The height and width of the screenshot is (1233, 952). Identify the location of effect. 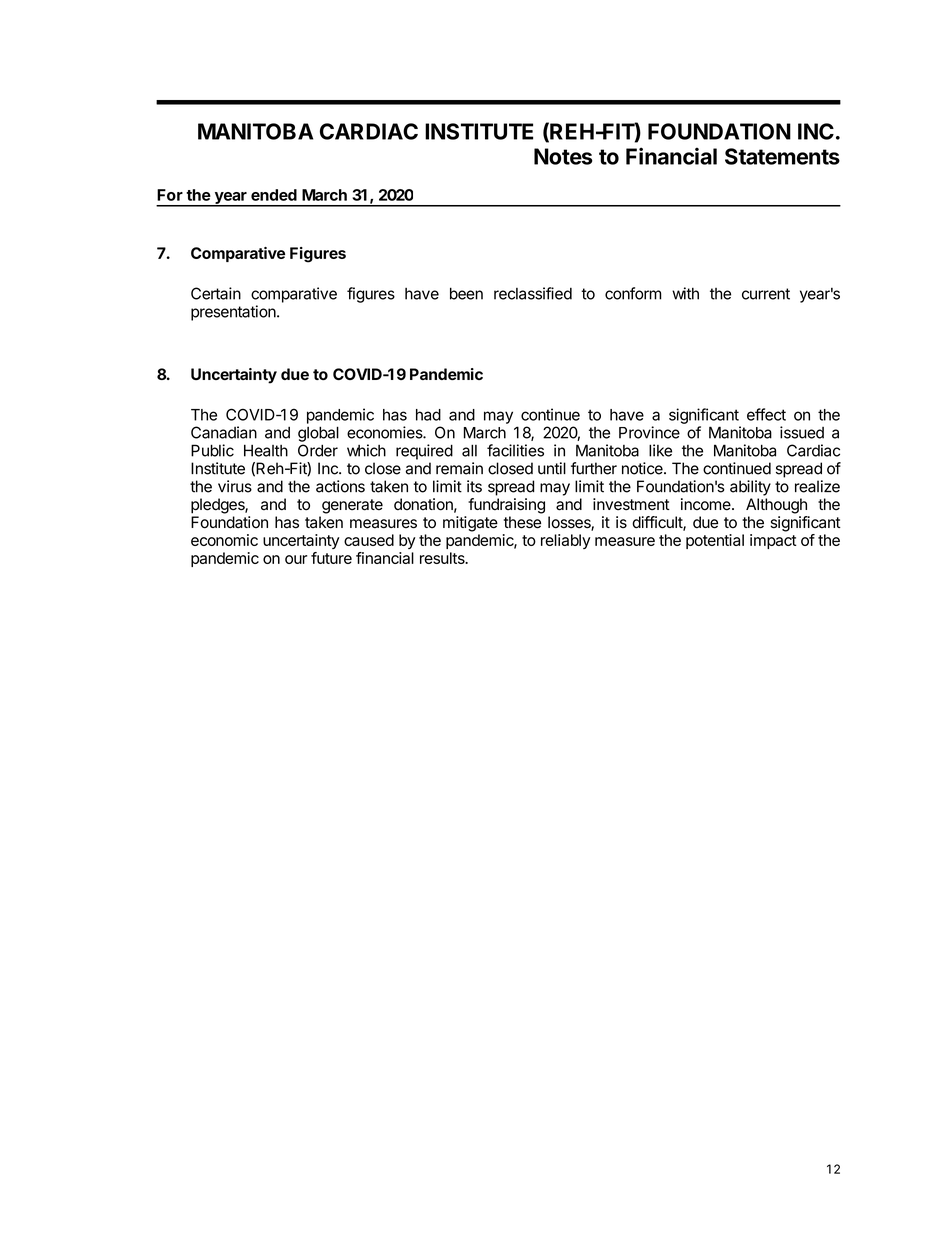
(766, 414).
